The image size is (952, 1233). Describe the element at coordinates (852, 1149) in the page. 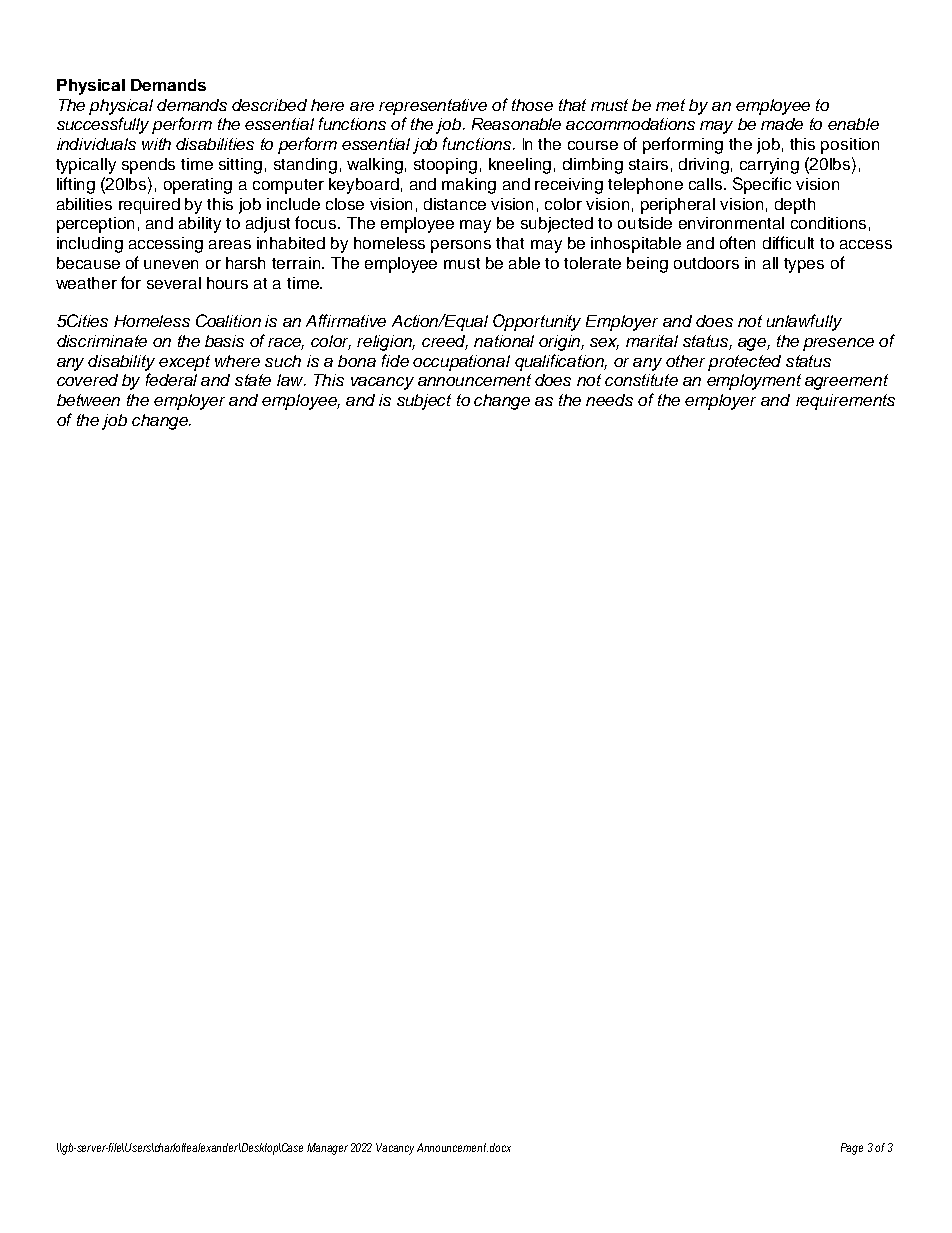

I see `Page` at that location.
